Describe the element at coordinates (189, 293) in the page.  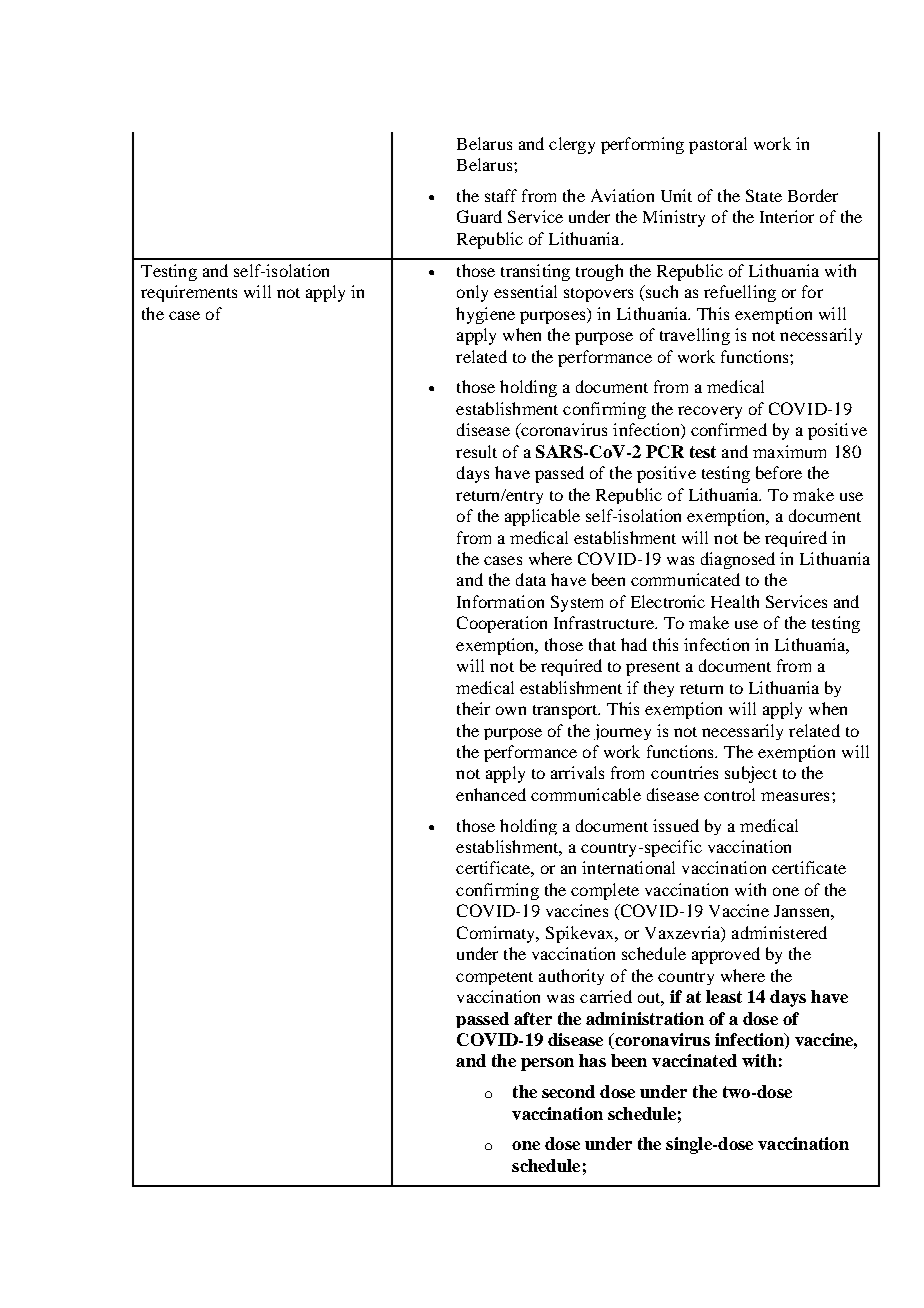
I see `requirements` at that location.
